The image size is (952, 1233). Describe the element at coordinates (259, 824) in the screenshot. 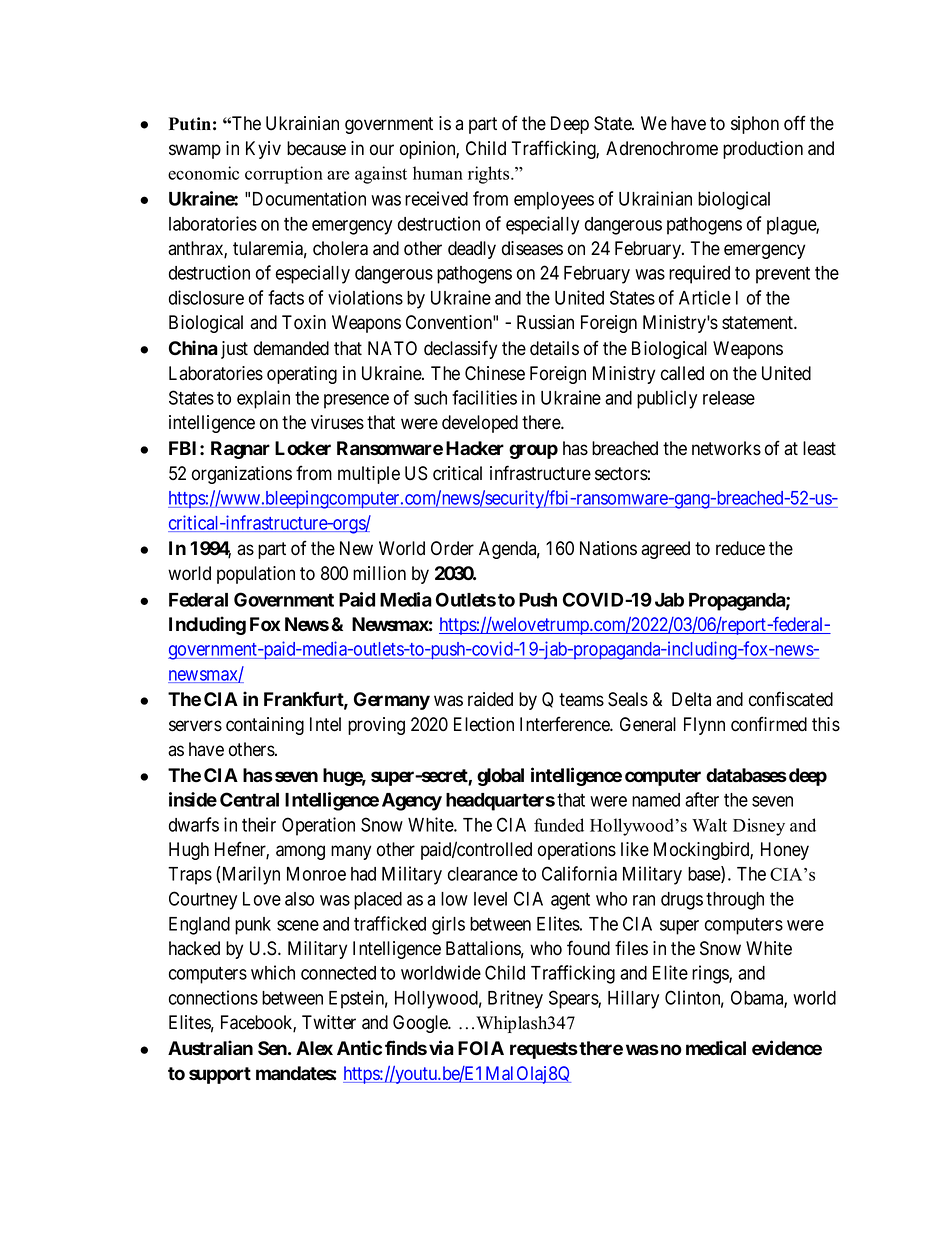

I see `their` at that location.
